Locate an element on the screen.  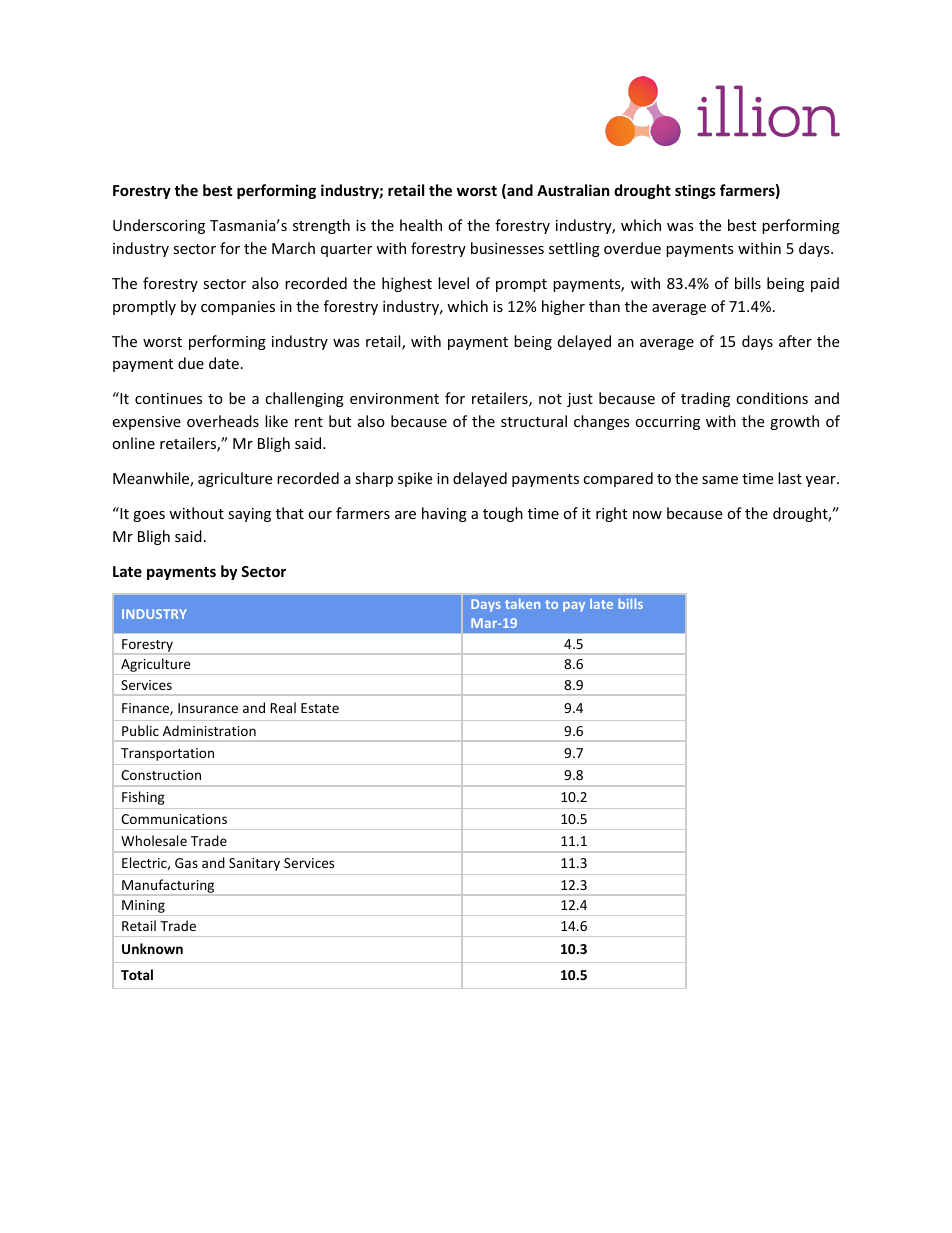
right is located at coordinates (611, 514).
